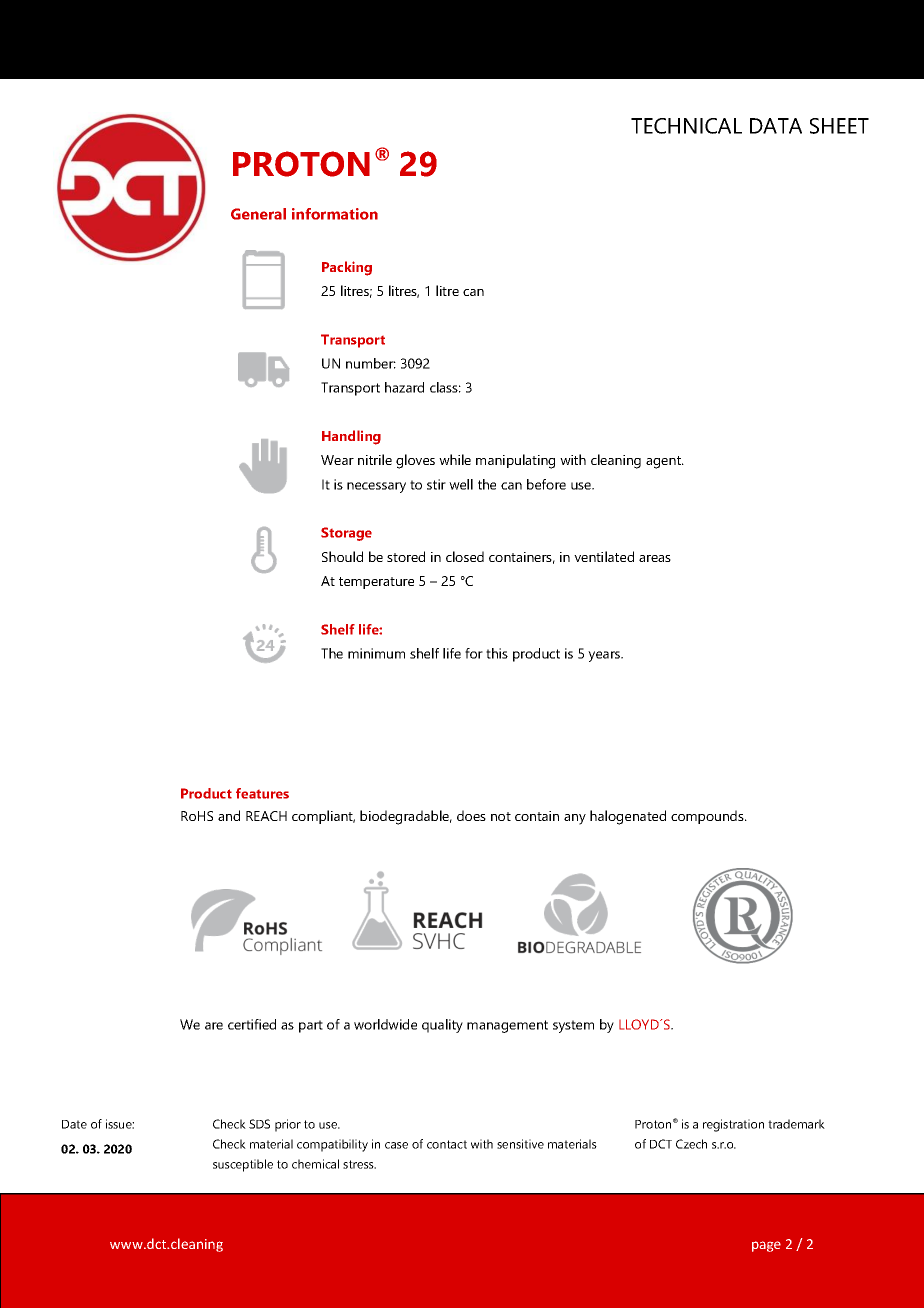 This document has width=924, height=1308. What do you see at coordinates (766, 1246) in the document?
I see `page` at bounding box center [766, 1246].
